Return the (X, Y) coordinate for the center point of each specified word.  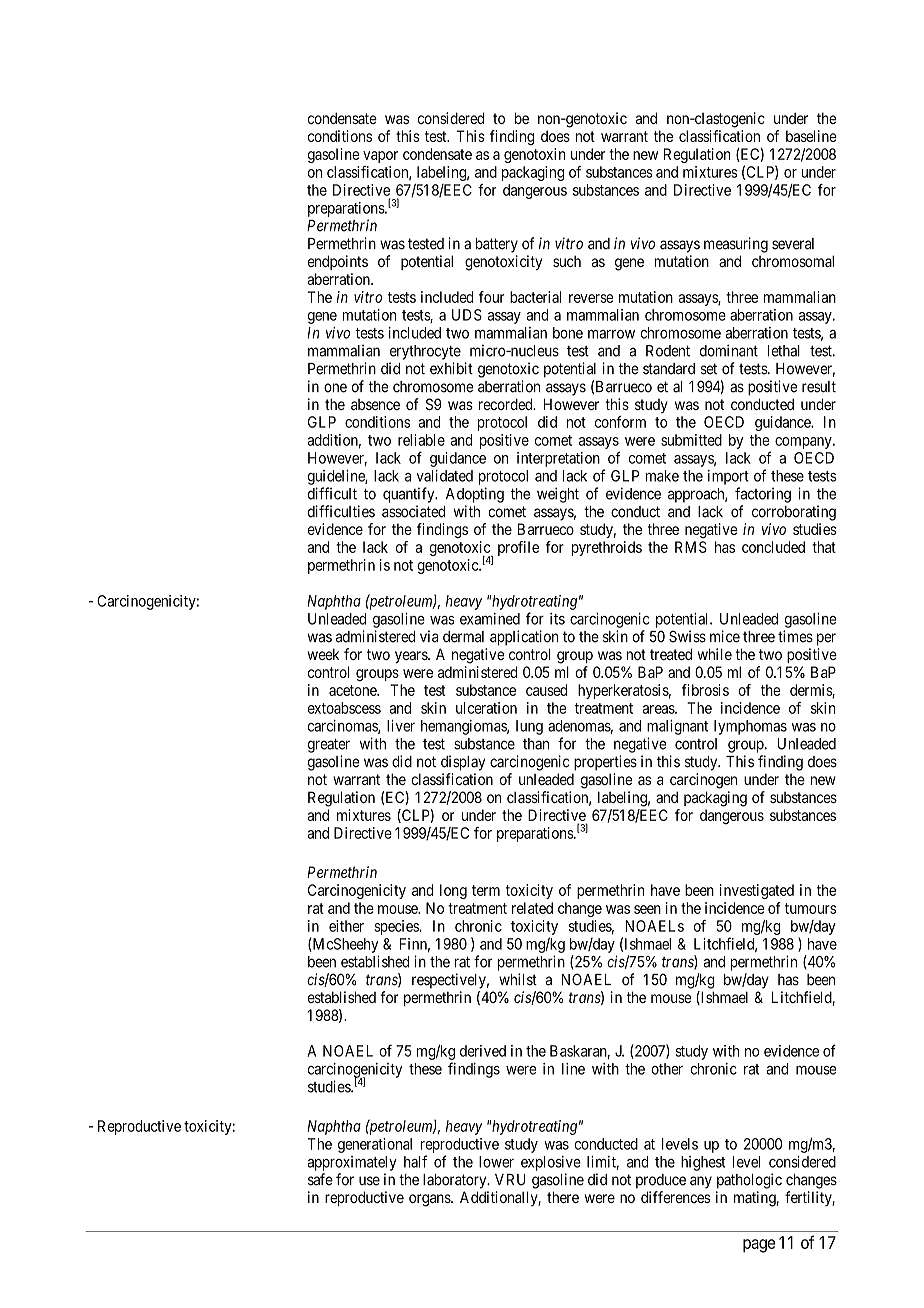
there (563, 1197)
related (532, 908)
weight (558, 495)
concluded (773, 547)
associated (413, 511)
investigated (757, 891)
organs (430, 1200)
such (567, 261)
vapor (380, 157)
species (397, 927)
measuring (736, 245)
